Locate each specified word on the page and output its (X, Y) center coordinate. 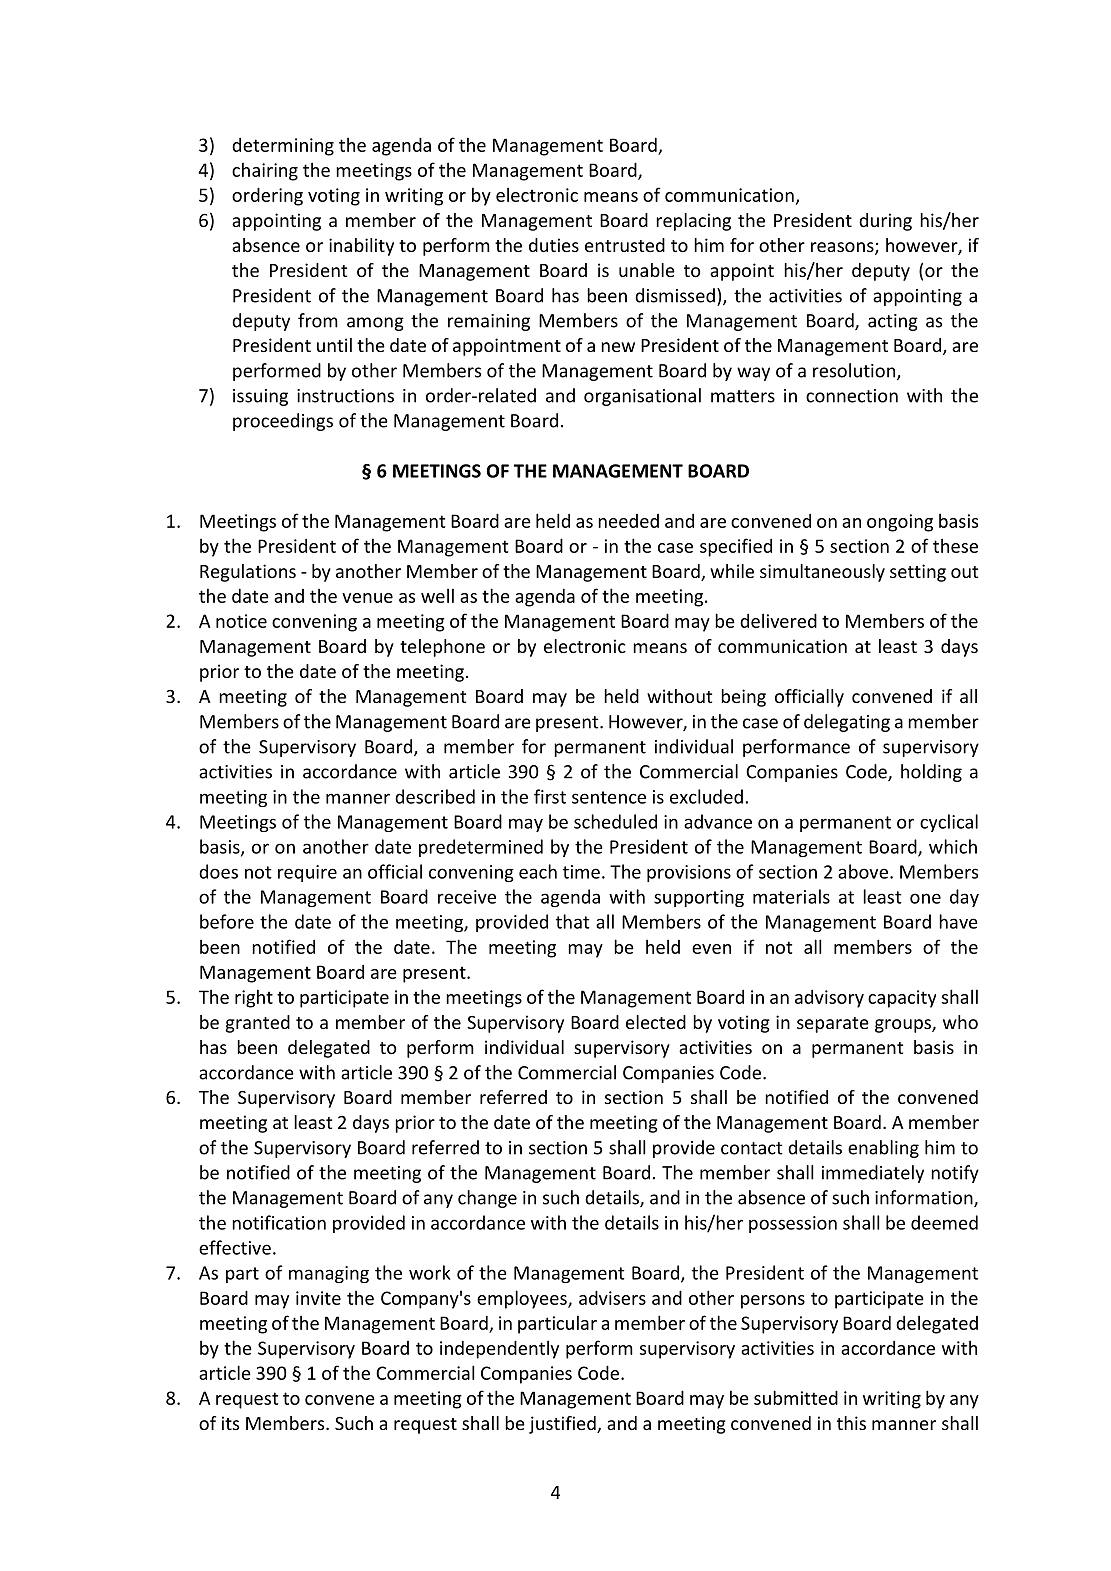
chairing (265, 171)
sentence (609, 797)
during (885, 222)
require (307, 873)
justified (563, 1425)
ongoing (900, 523)
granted (258, 1024)
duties (554, 245)
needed (628, 521)
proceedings (283, 422)
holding (931, 773)
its (230, 1423)
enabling (883, 1149)
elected (656, 1022)
